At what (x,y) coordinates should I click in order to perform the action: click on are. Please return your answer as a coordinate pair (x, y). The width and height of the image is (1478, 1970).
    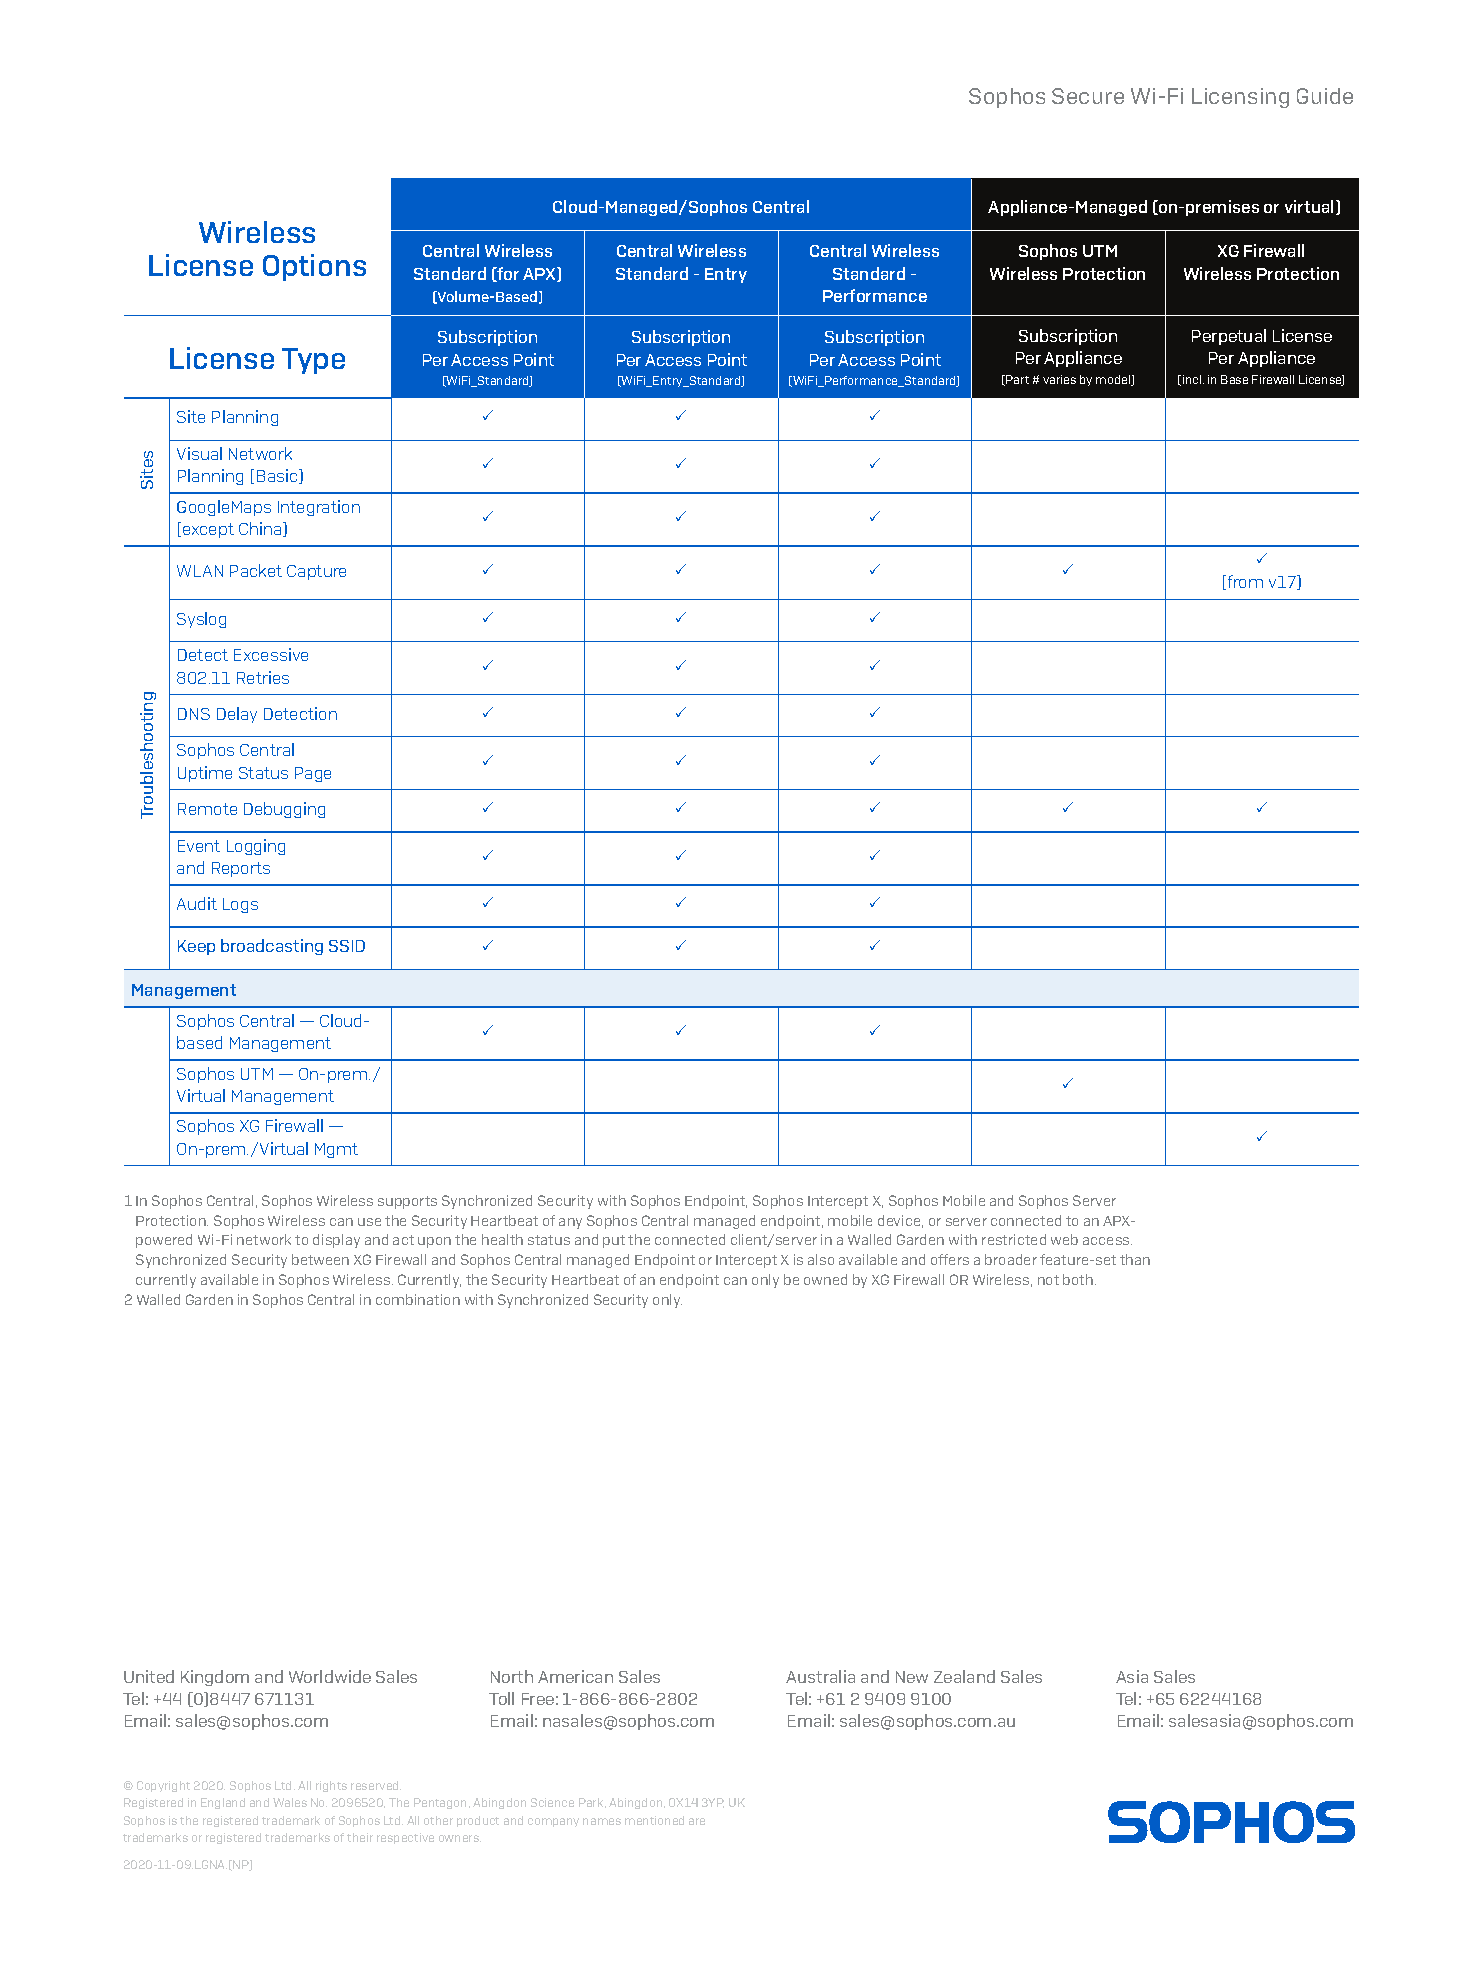
    Looking at the image, I should click on (697, 1821).
